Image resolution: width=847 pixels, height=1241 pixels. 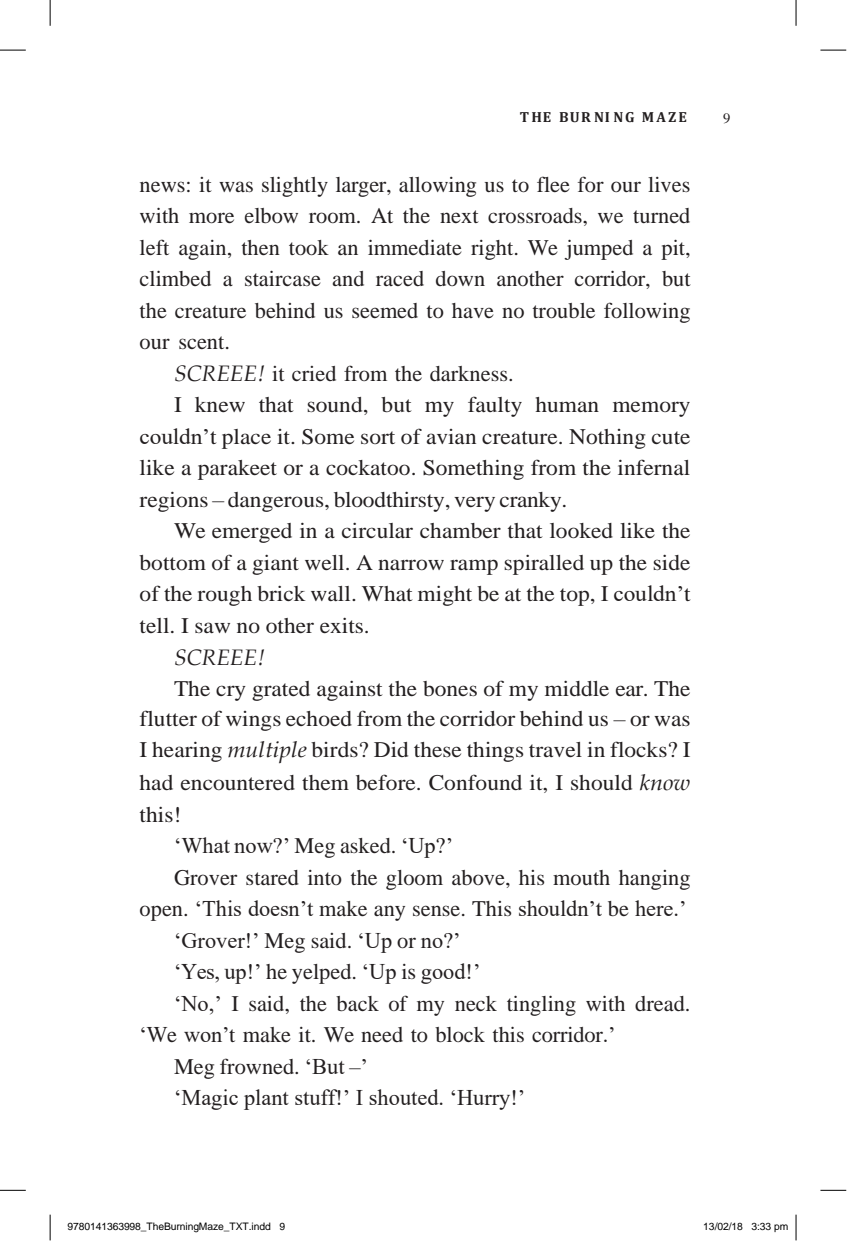 What do you see at coordinates (598, 250) in the image?
I see `jumped` at bounding box center [598, 250].
